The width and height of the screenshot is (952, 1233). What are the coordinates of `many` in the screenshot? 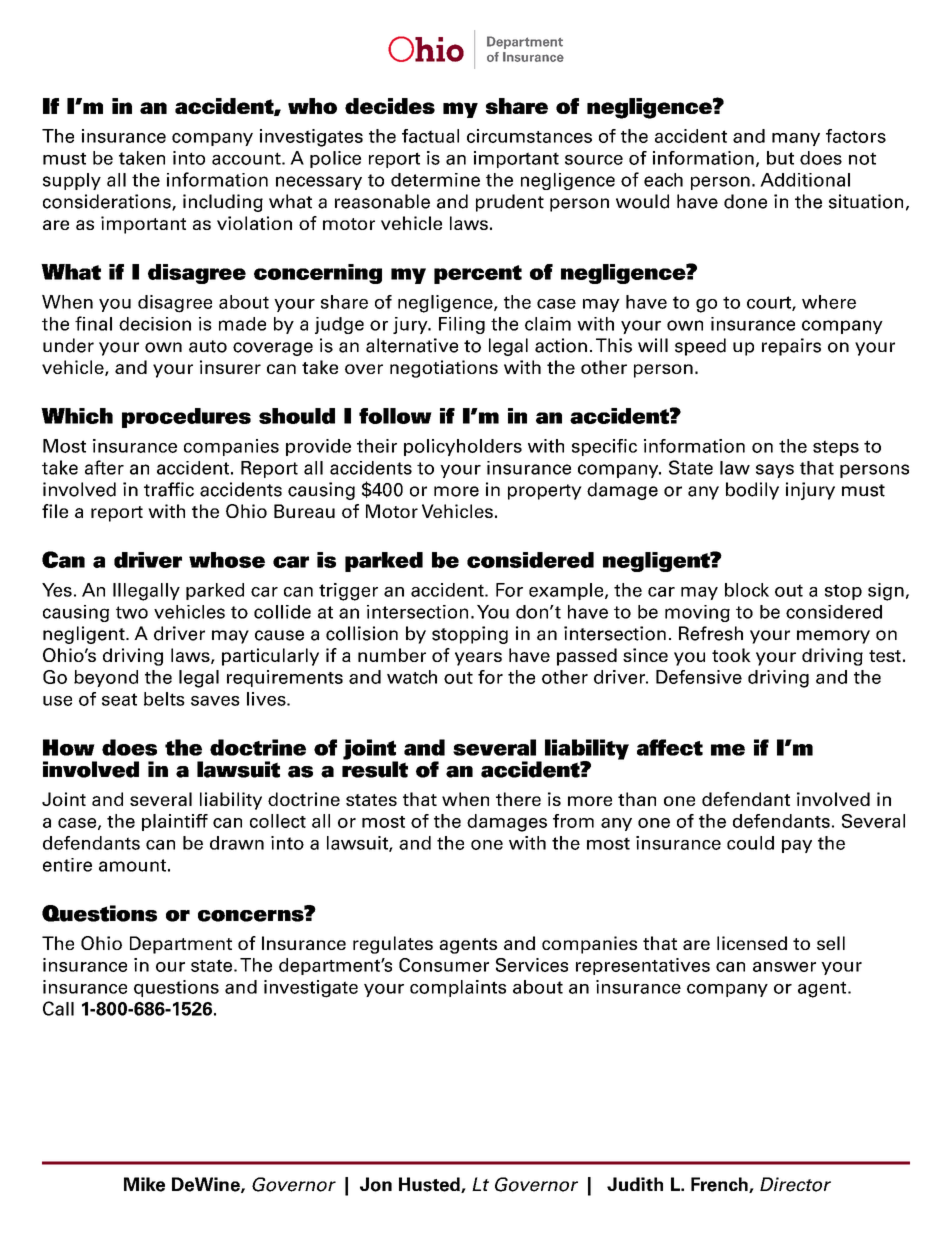 It's located at (796, 139).
